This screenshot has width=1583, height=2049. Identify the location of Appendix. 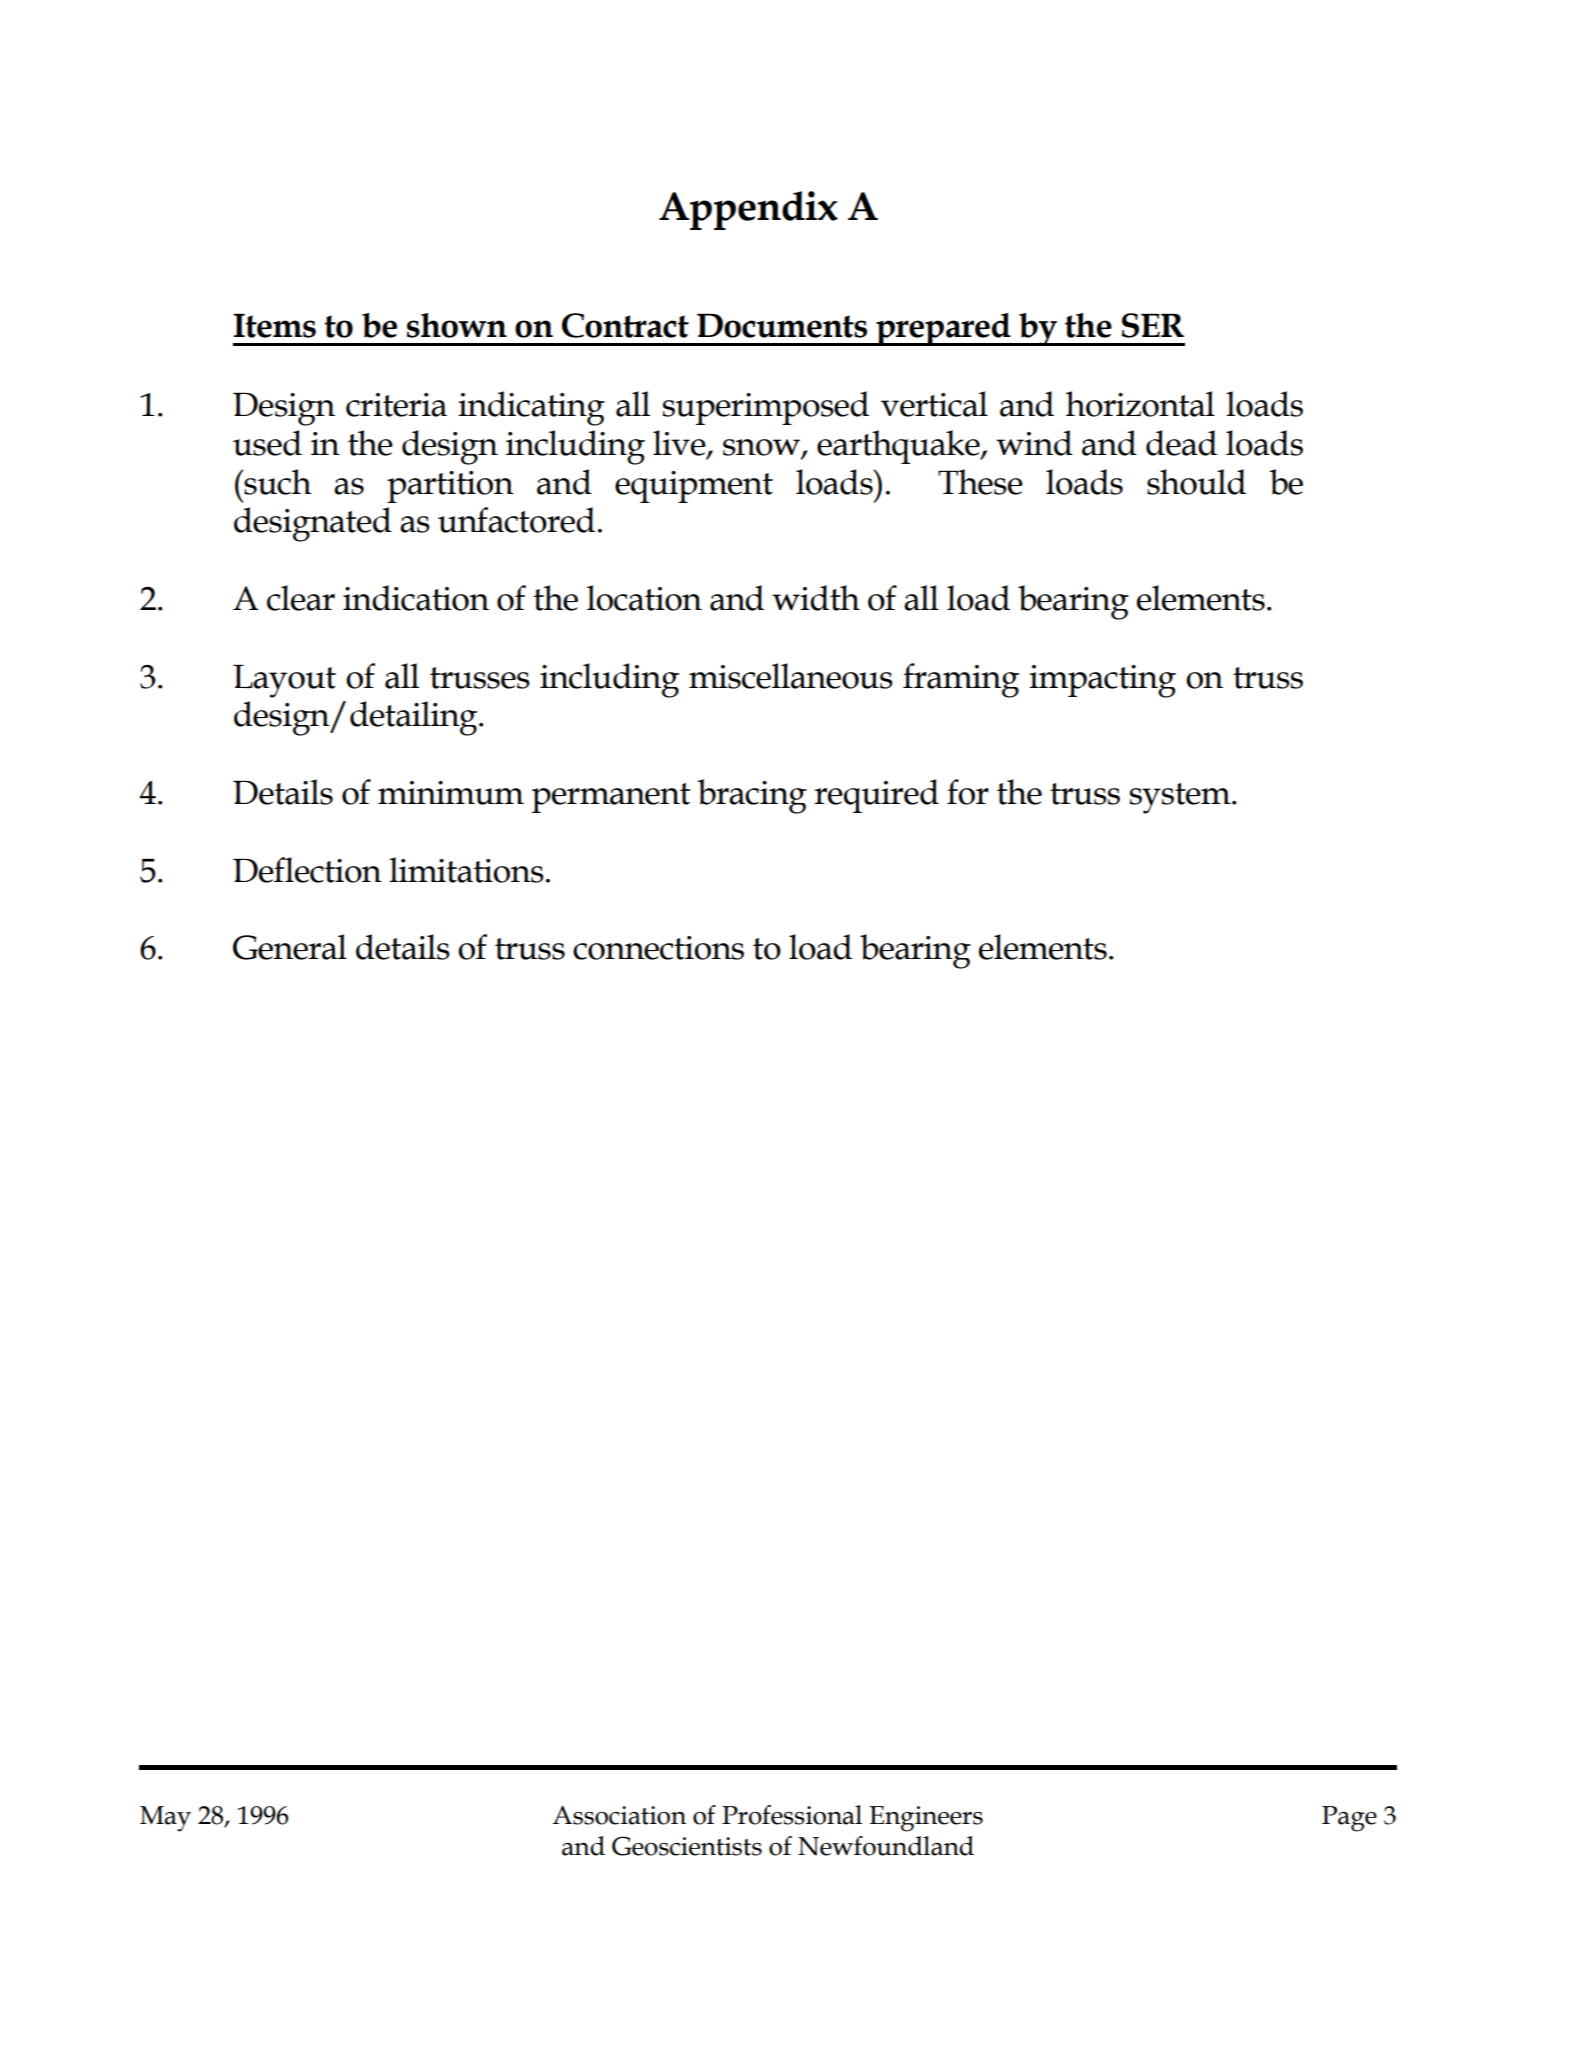
(748, 210).
